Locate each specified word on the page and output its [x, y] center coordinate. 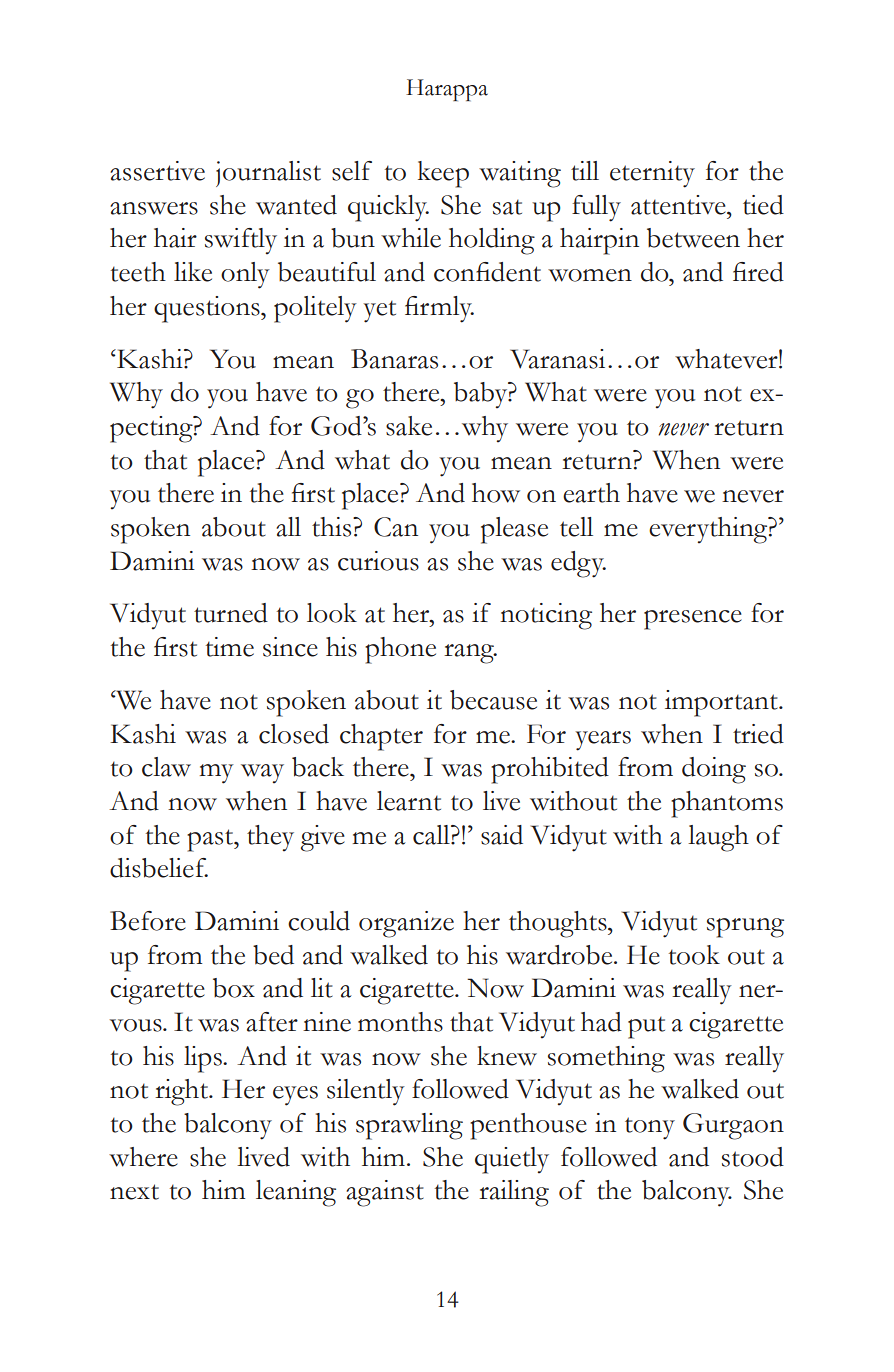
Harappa [447, 90]
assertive [157, 171]
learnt [409, 801]
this [333, 527]
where [143, 1157]
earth [591, 493]
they [270, 838]
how [496, 493]
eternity [652, 174]
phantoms [727, 804]
